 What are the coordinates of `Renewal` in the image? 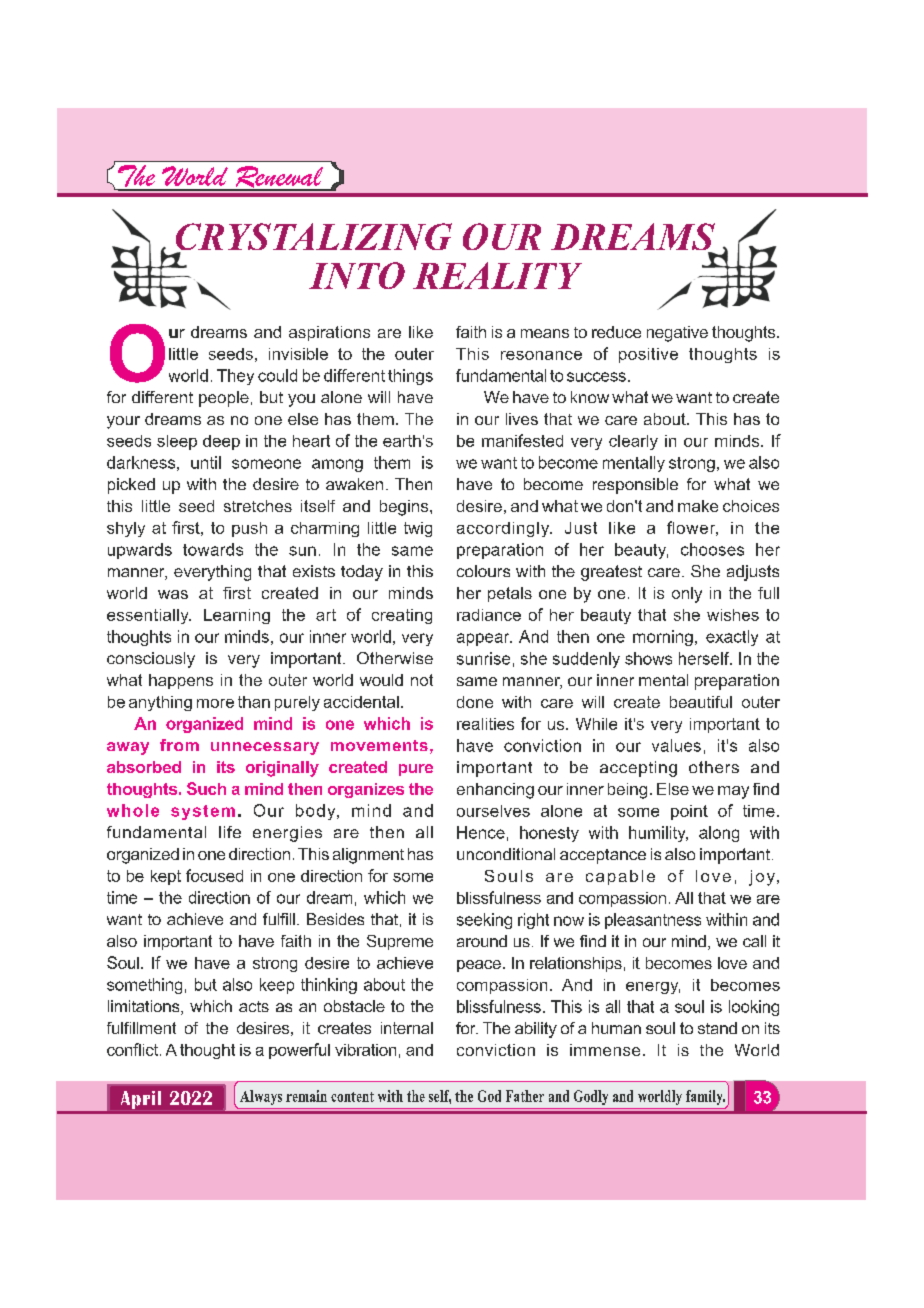 It's located at (279, 178).
